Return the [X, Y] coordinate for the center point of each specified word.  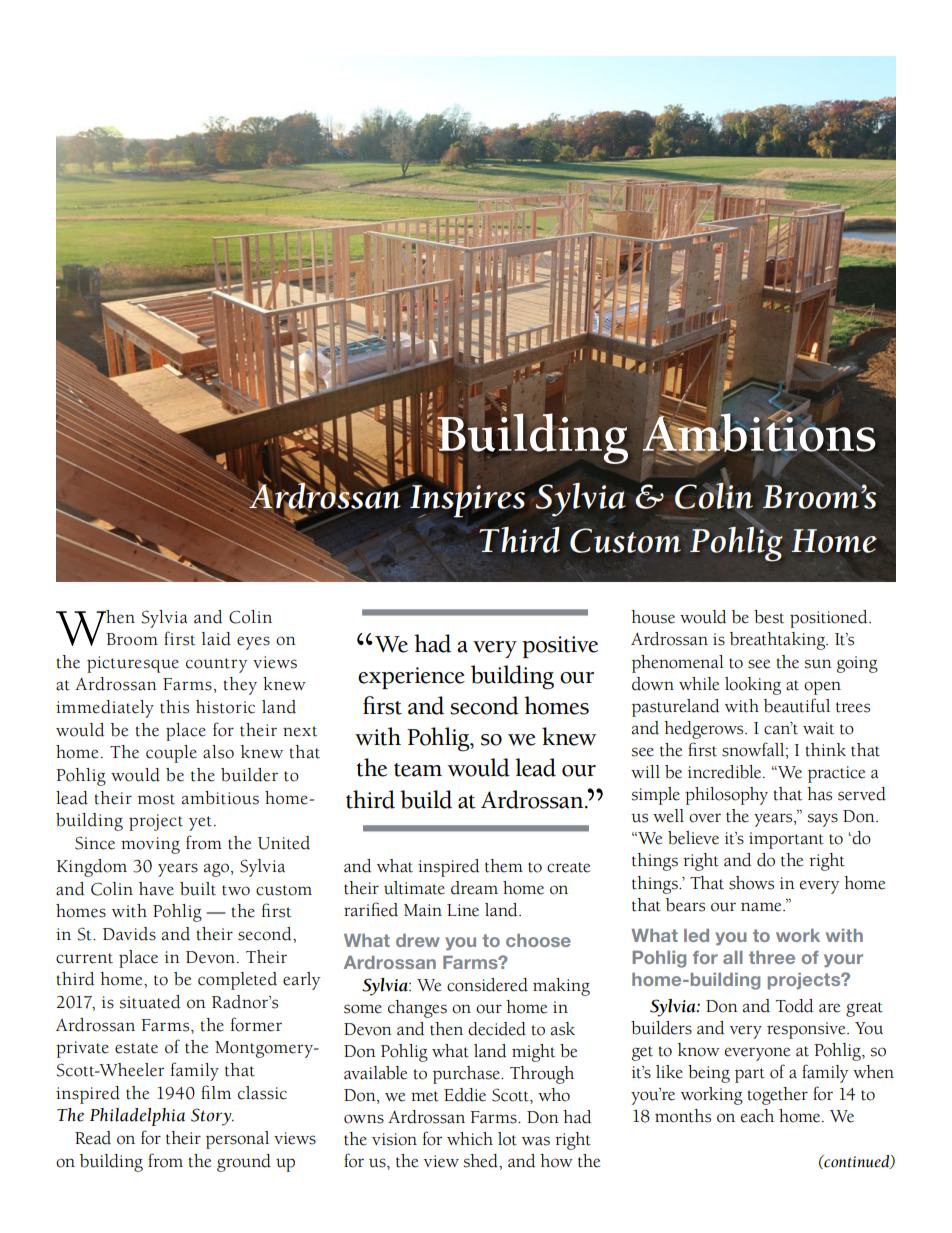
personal [237, 1140]
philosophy [726, 796]
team [418, 770]
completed [237, 981]
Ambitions [759, 432]
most [156, 799]
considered [487, 985]
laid [216, 639]
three [772, 957]
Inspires [467, 500]
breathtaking [778, 641]
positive [560, 647]
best [769, 617]
